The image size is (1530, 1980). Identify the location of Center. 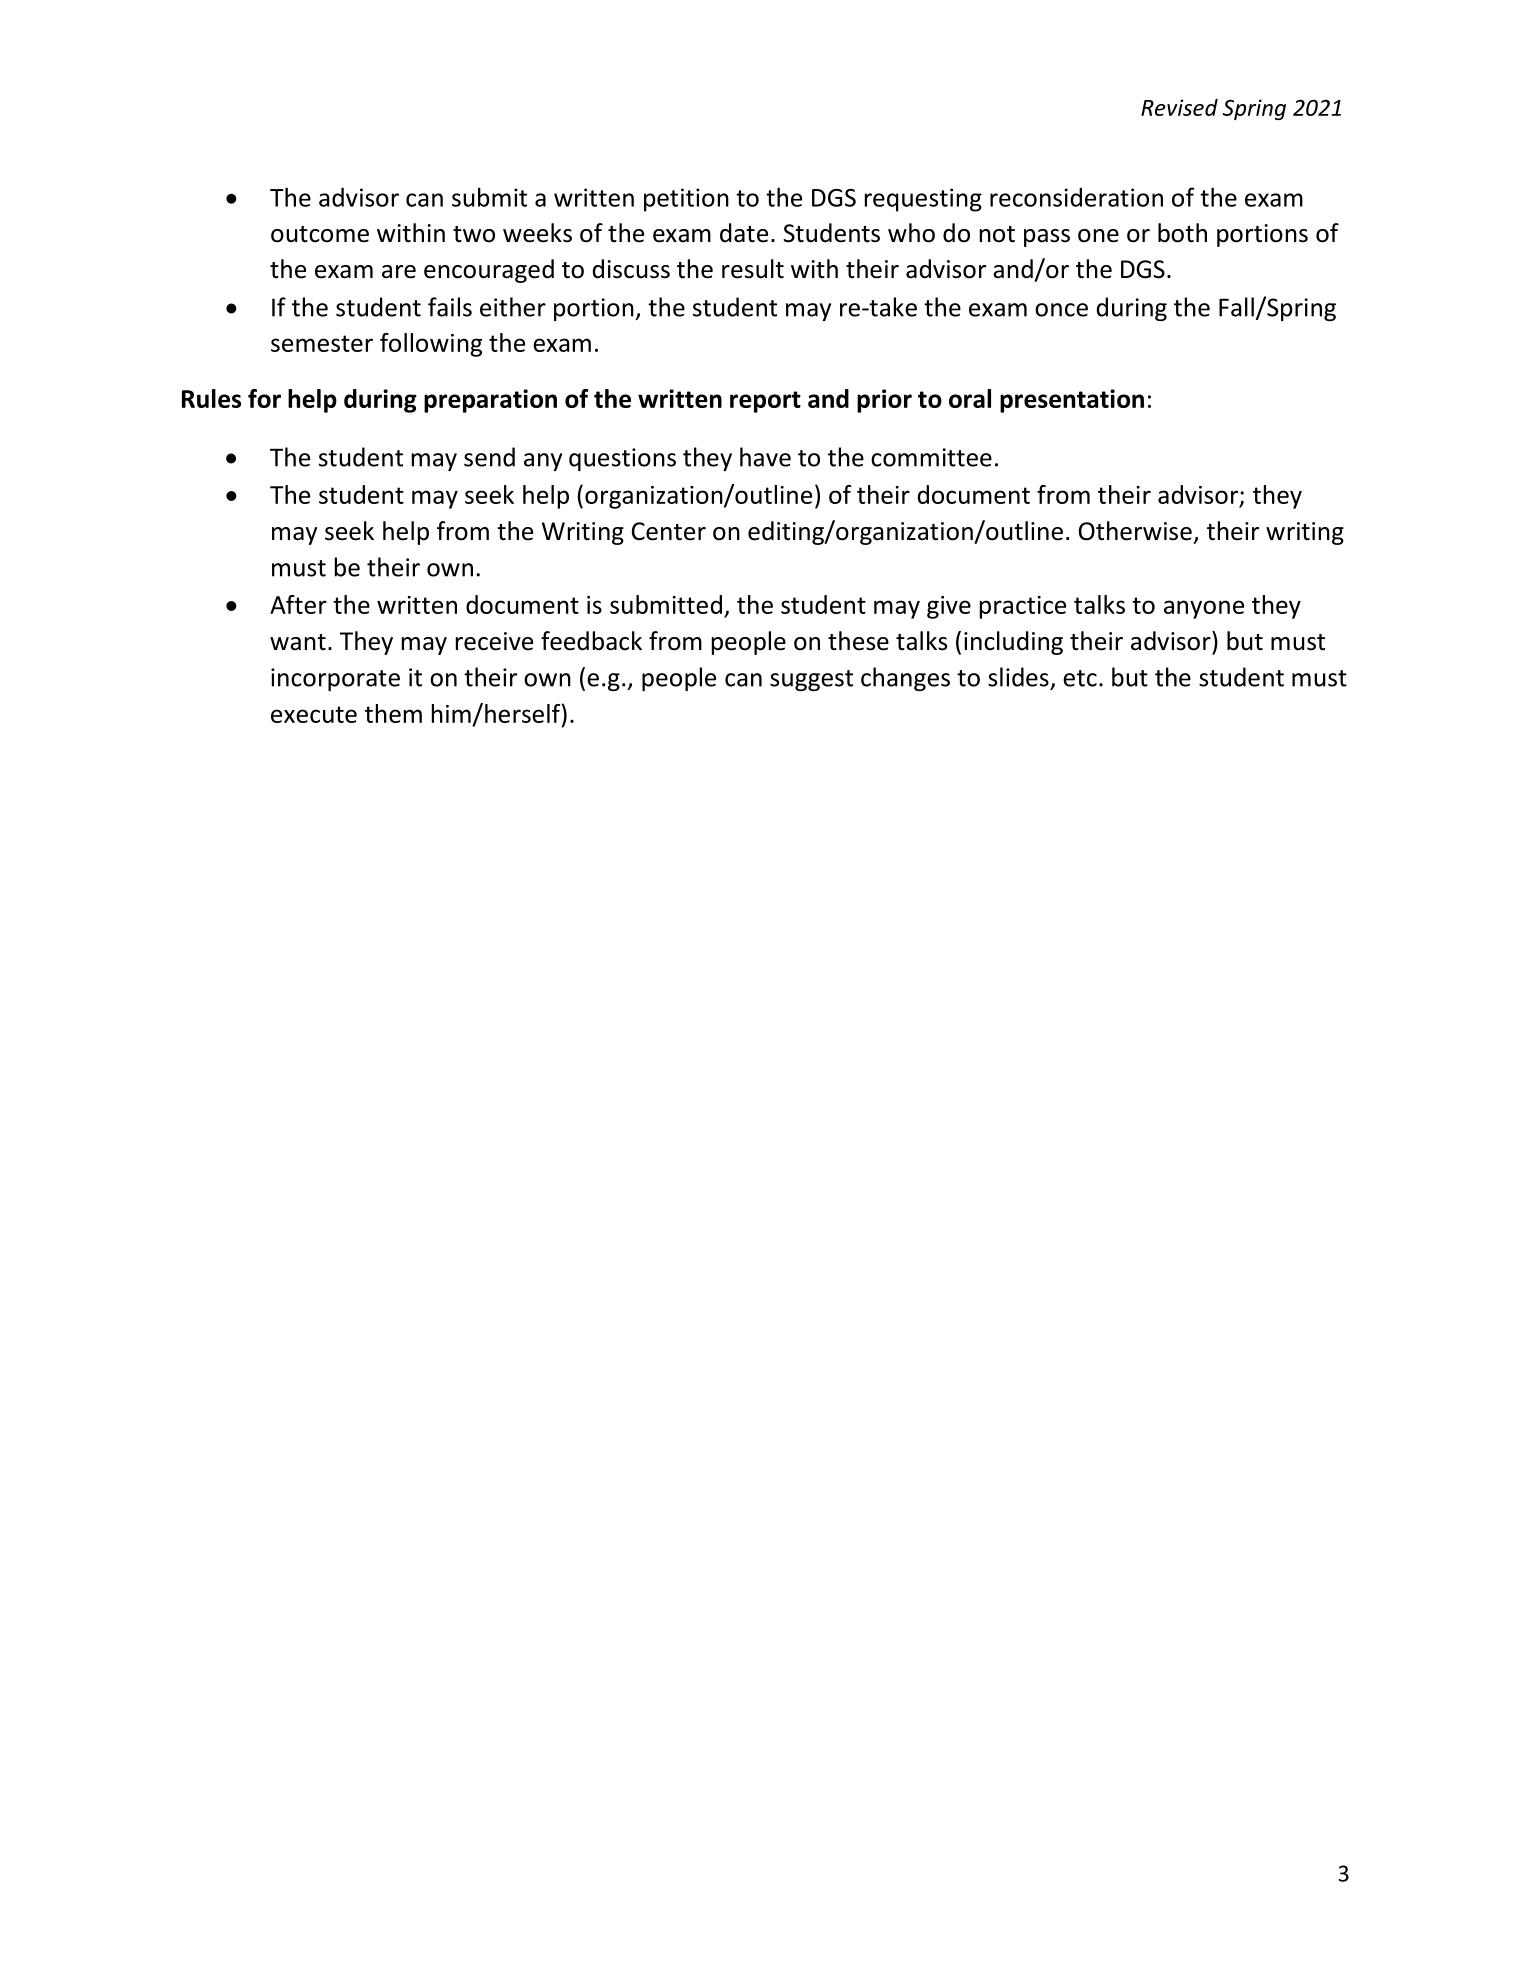
(669, 531).
